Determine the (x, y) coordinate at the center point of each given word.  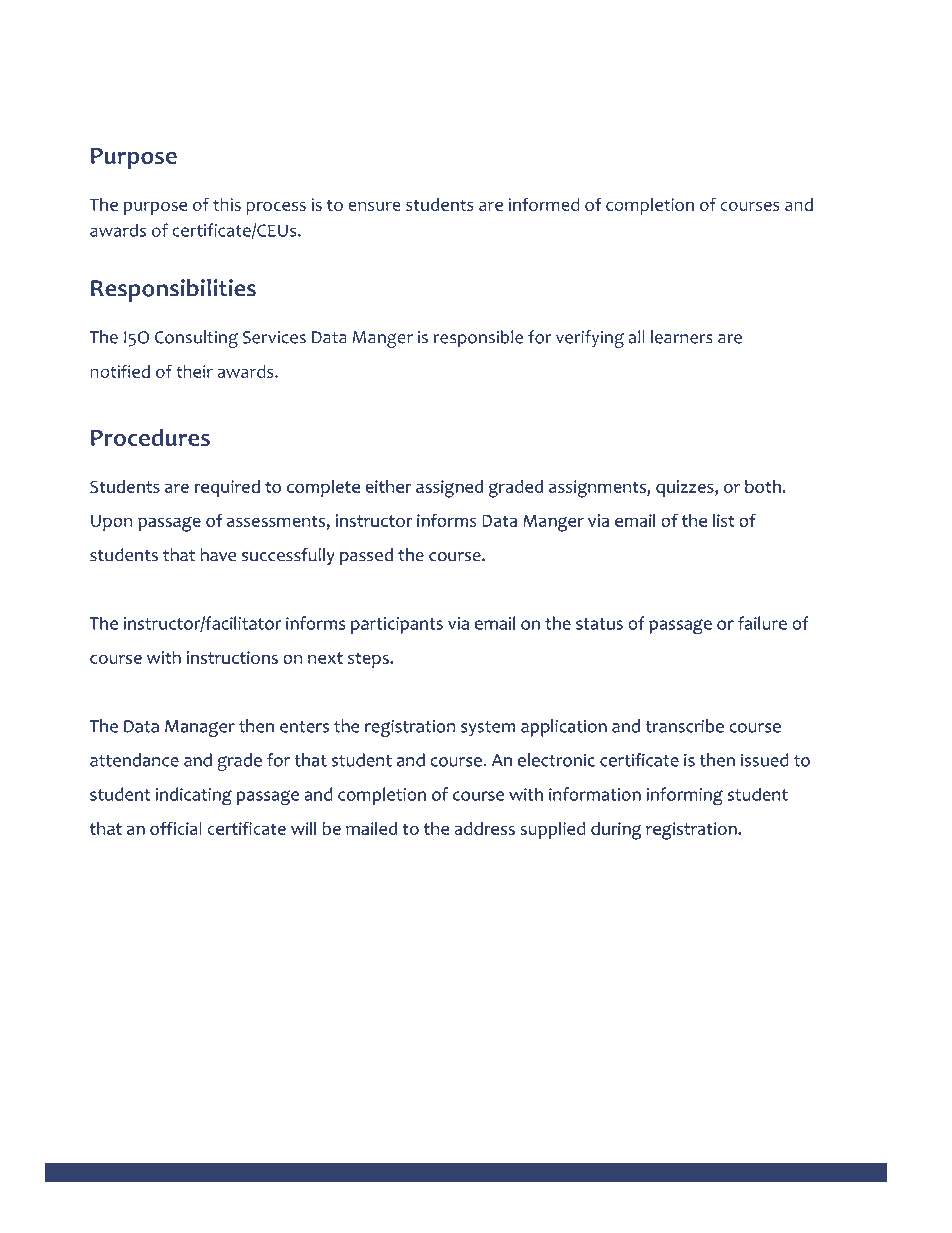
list (723, 520)
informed (544, 204)
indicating (194, 796)
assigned (449, 489)
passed (366, 556)
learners (682, 337)
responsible (478, 339)
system (488, 728)
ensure (374, 206)
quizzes (686, 488)
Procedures (150, 437)
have (218, 555)
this (227, 204)
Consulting (196, 339)
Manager (200, 728)
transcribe (684, 726)
